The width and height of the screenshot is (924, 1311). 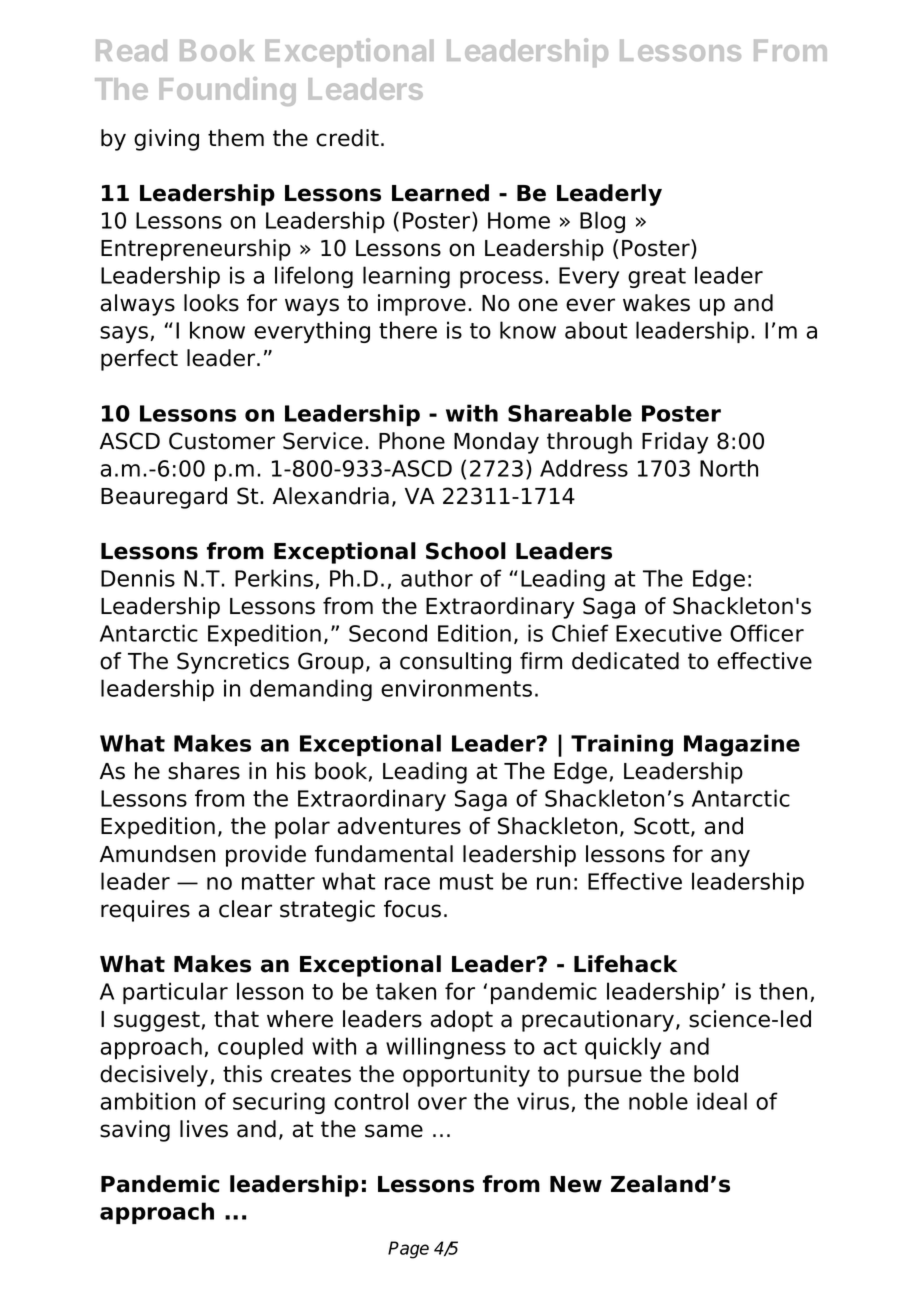 I want to click on Customer, so click(x=222, y=441).
